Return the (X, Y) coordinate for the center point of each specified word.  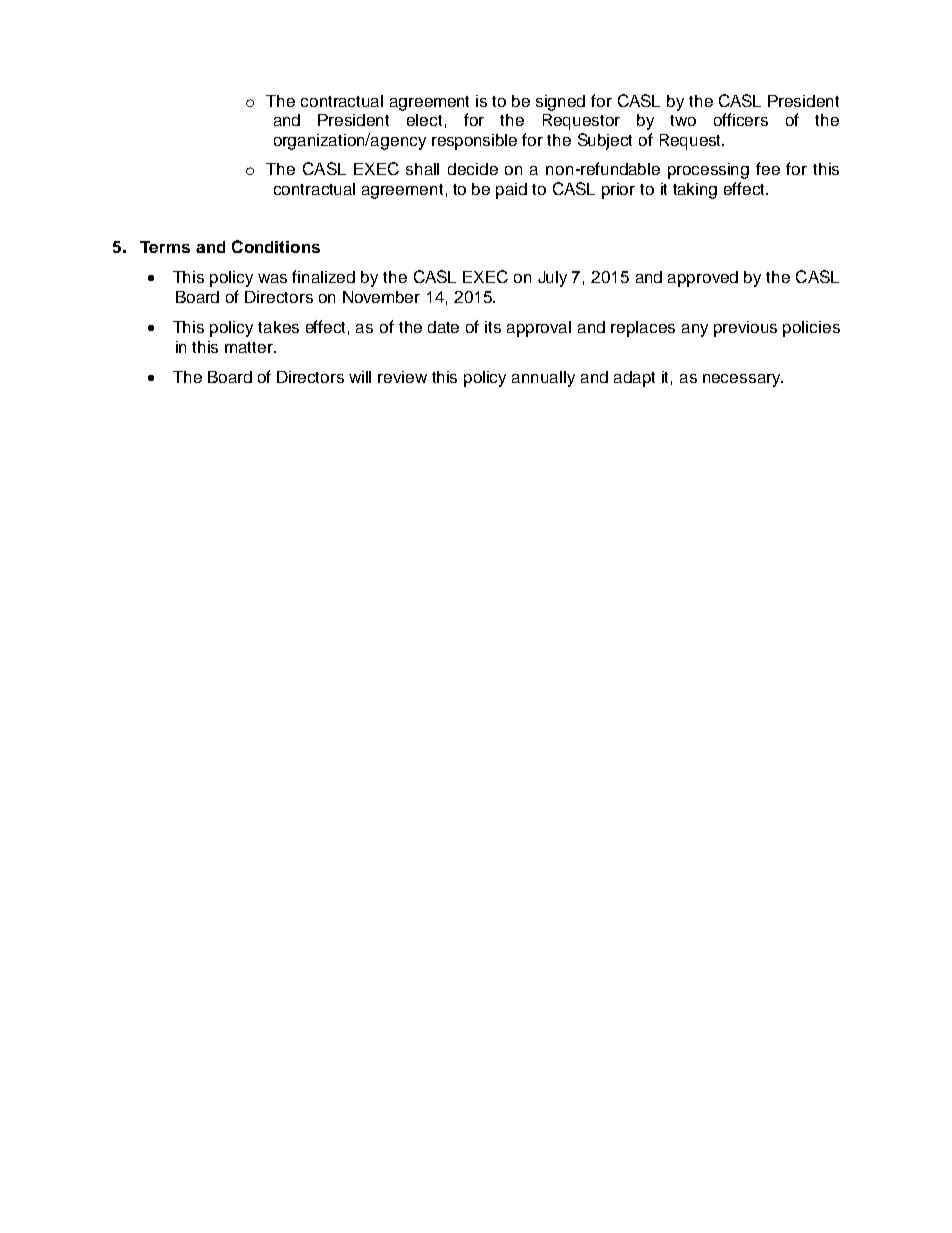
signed (560, 103)
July (552, 279)
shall (422, 169)
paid (511, 191)
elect (424, 120)
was (272, 278)
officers (741, 119)
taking (695, 191)
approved (703, 279)
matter (250, 347)
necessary (743, 380)
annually (543, 379)
